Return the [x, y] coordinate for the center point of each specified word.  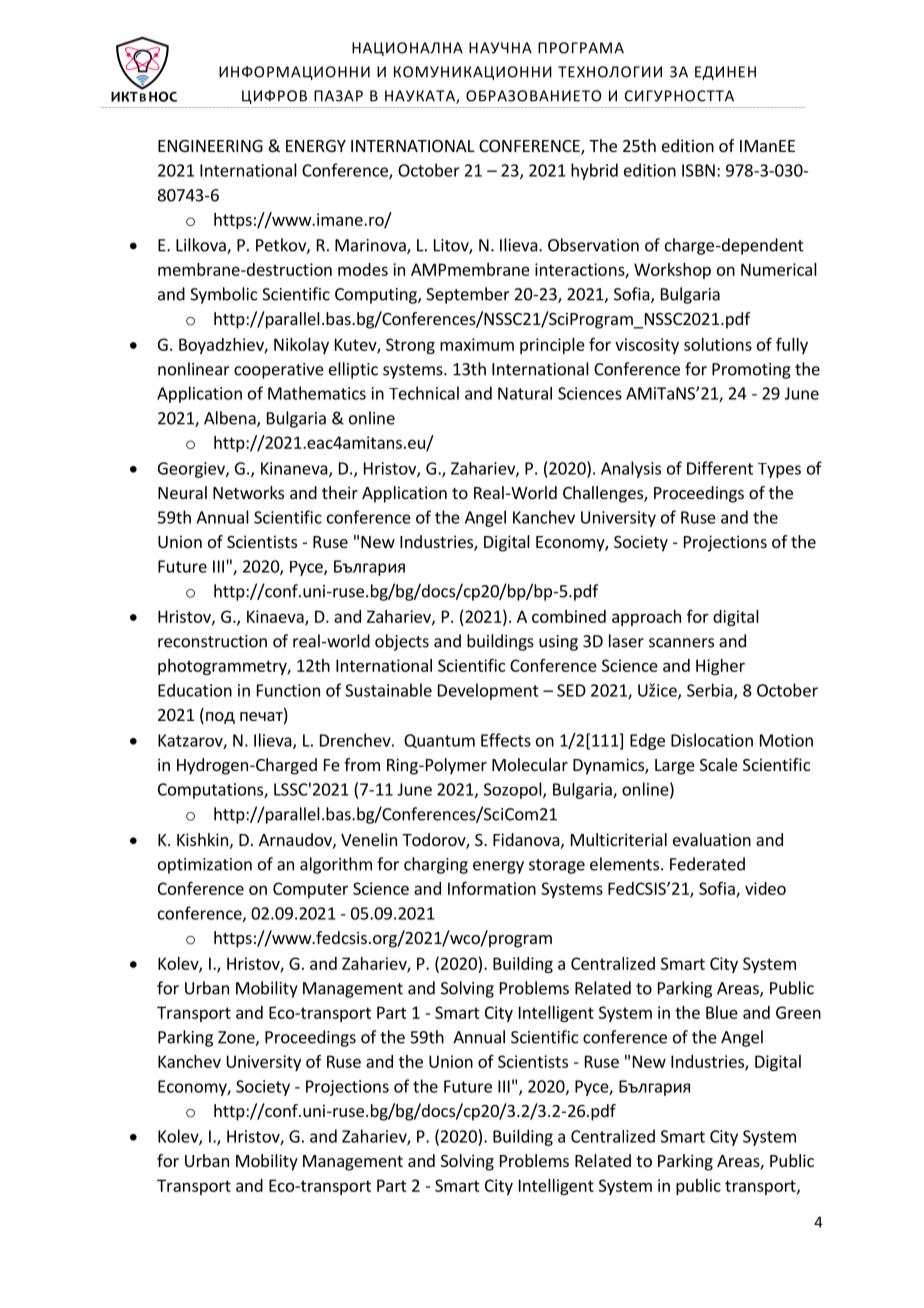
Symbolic [223, 295]
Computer [310, 890]
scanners [681, 643]
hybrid [594, 171]
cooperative [279, 371]
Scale [719, 764]
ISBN [698, 170]
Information [492, 888]
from [362, 764]
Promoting [751, 371]
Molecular [530, 764]
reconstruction [212, 641]
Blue [722, 1012]
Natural [525, 393]
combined [569, 616]
